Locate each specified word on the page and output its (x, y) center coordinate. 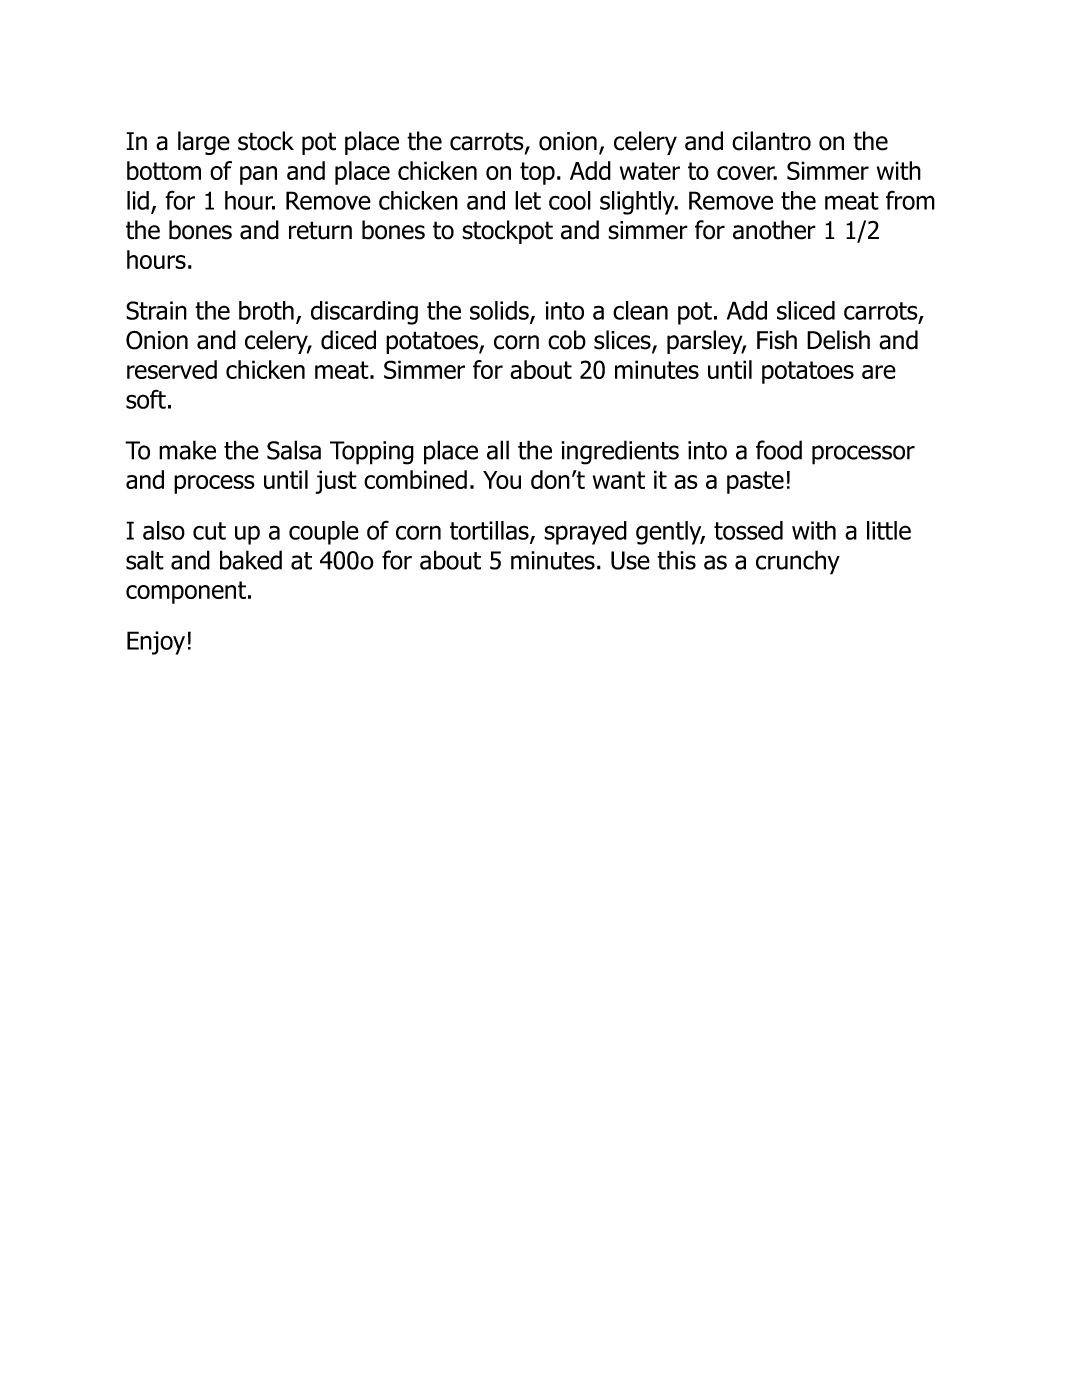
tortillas (490, 531)
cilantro (771, 141)
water (650, 171)
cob (567, 340)
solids (500, 311)
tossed (748, 530)
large (204, 143)
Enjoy (156, 643)
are (879, 372)
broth (266, 310)
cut (209, 531)
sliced (806, 310)
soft (146, 399)
